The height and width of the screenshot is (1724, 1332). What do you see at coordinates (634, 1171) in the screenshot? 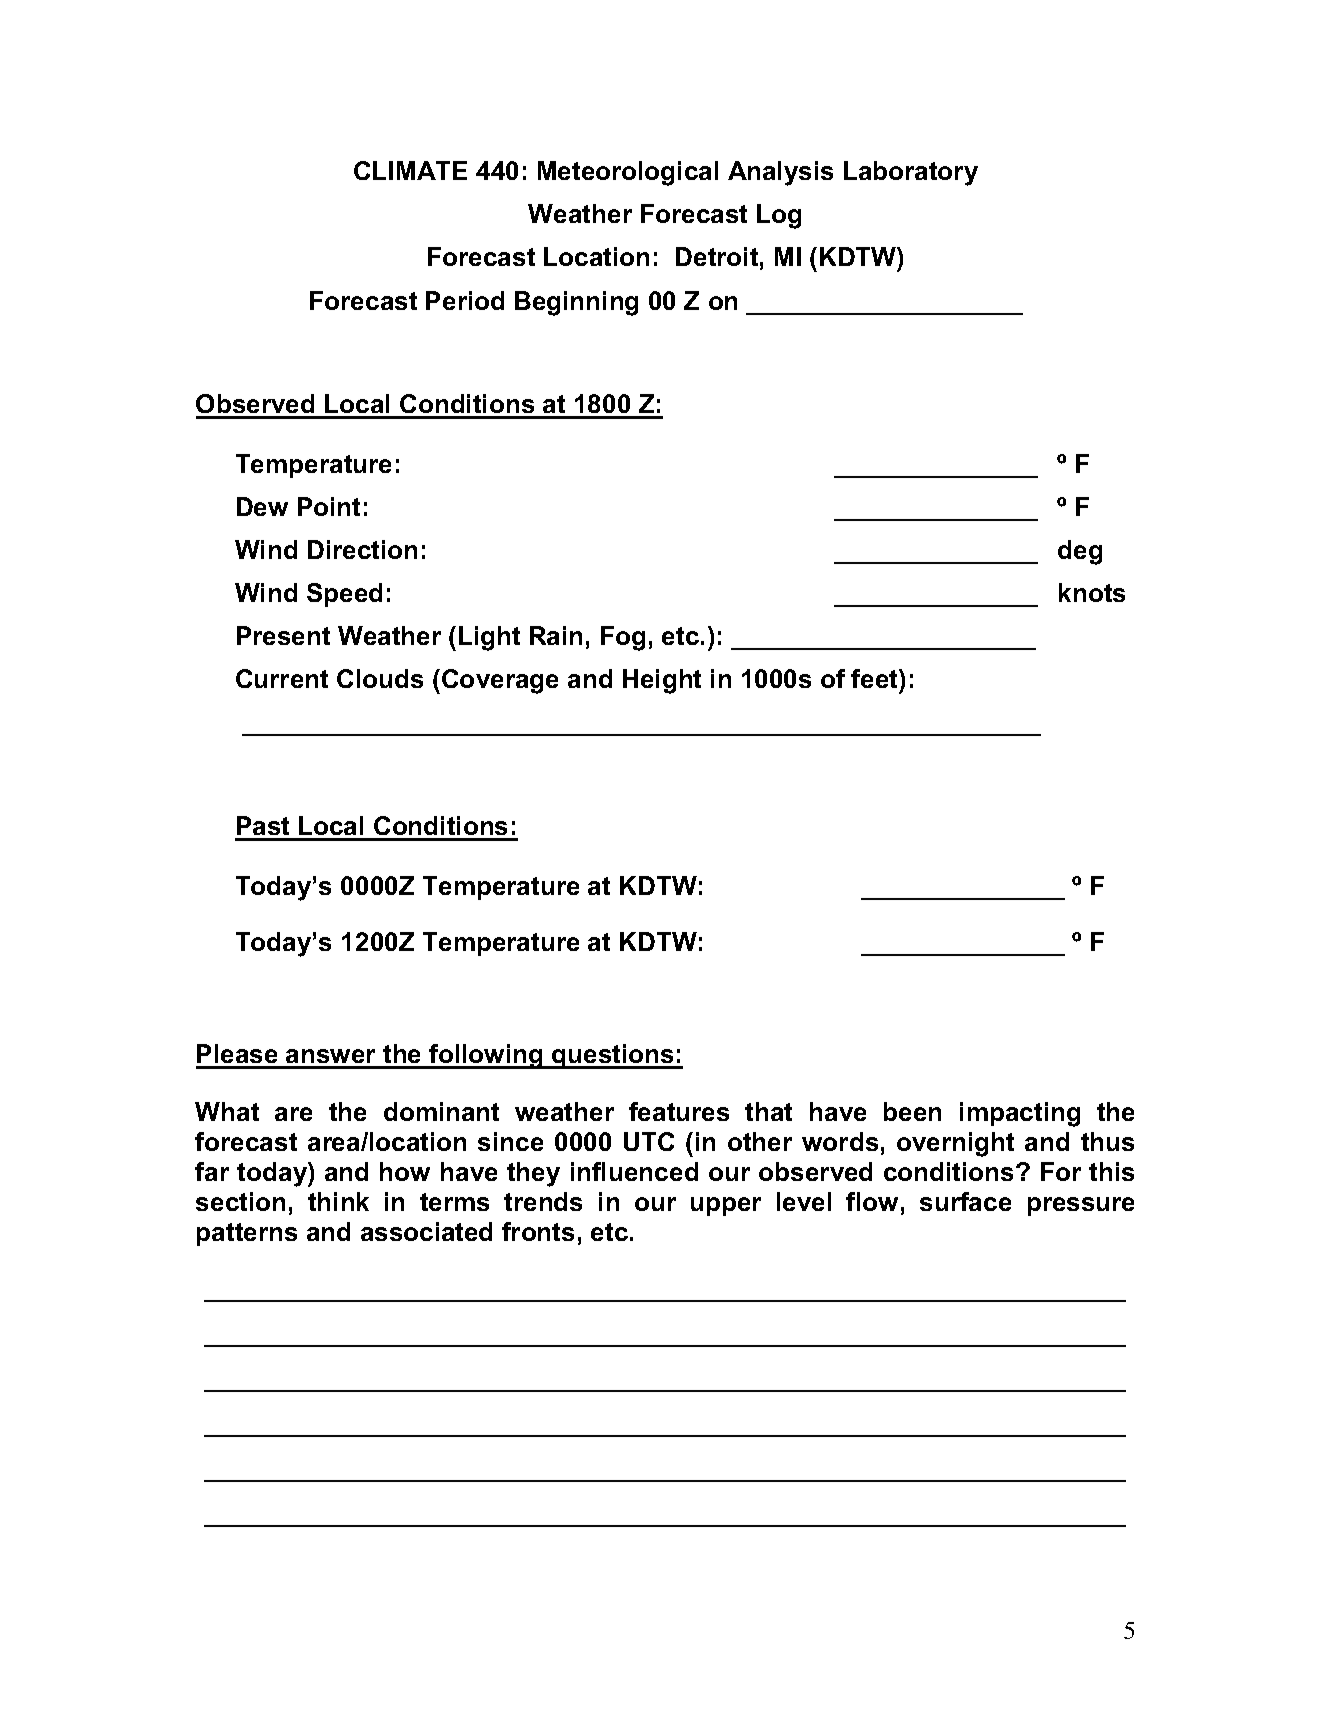
I see `influenced` at bounding box center [634, 1171].
